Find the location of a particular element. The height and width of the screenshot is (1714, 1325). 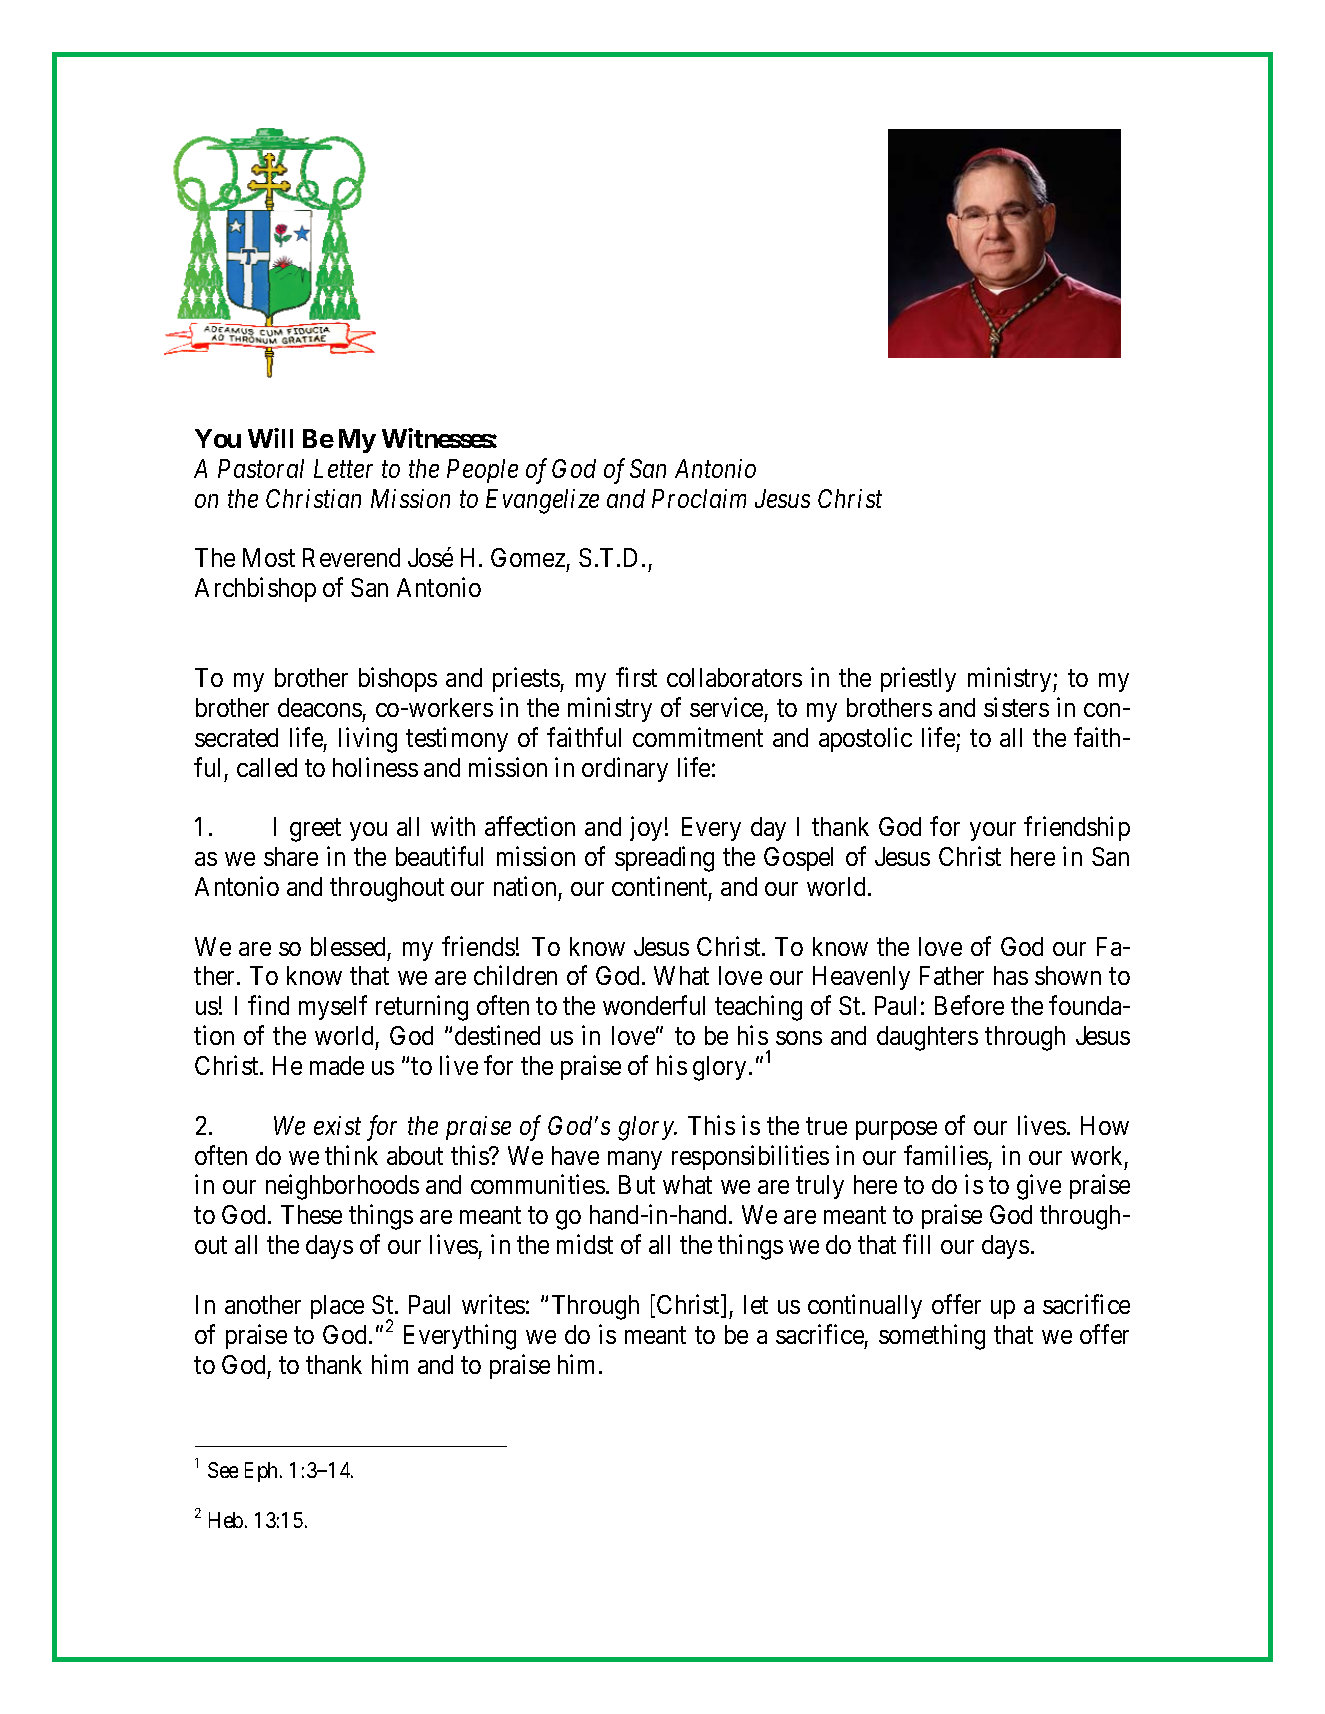

place is located at coordinates (337, 1307).
